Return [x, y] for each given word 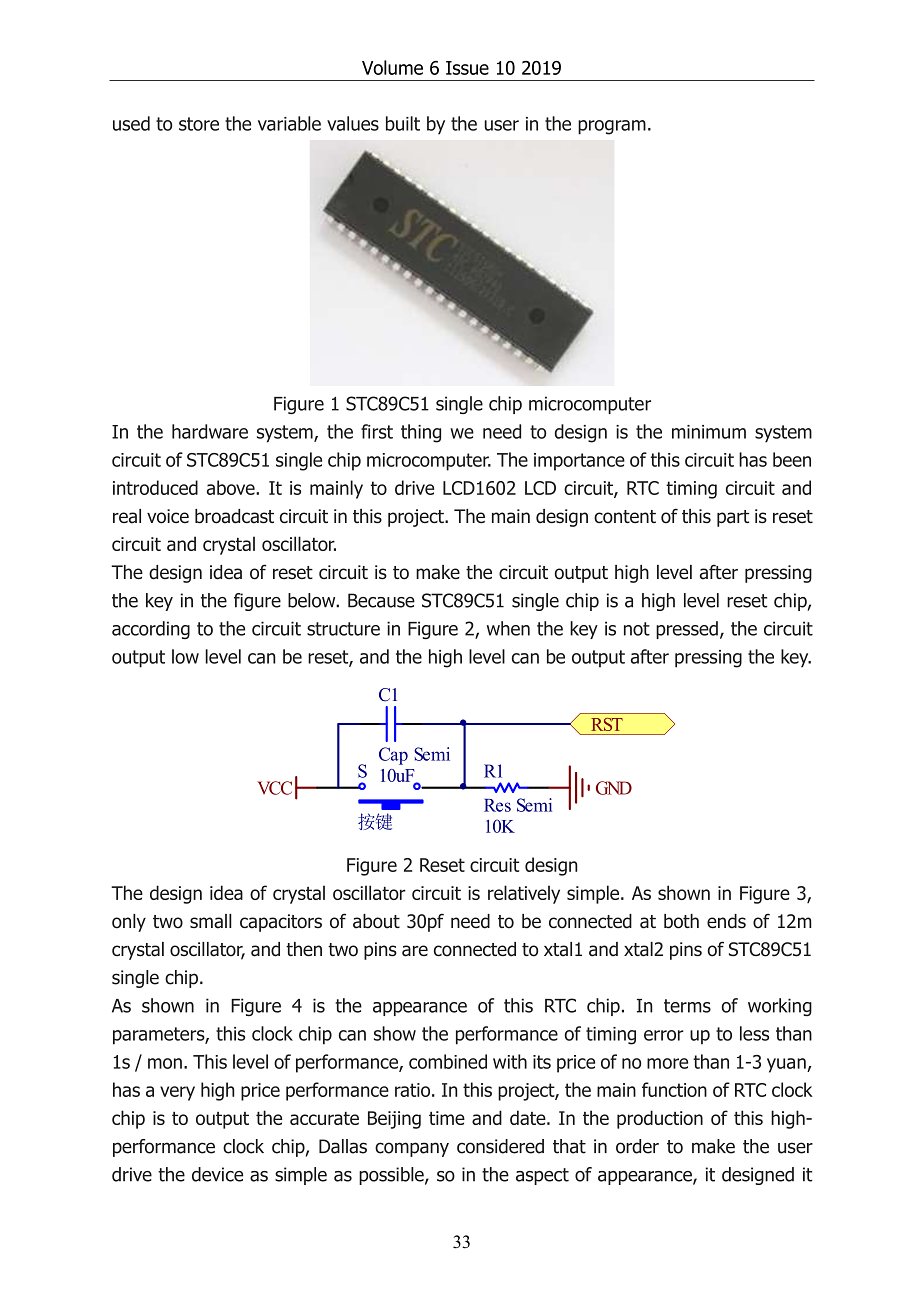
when [508, 628]
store [199, 124]
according [151, 630]
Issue [467, 68]
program [612, 127]
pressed [687, 630]
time [447, 1118]
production [660, 1119]
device [217, 1174]
